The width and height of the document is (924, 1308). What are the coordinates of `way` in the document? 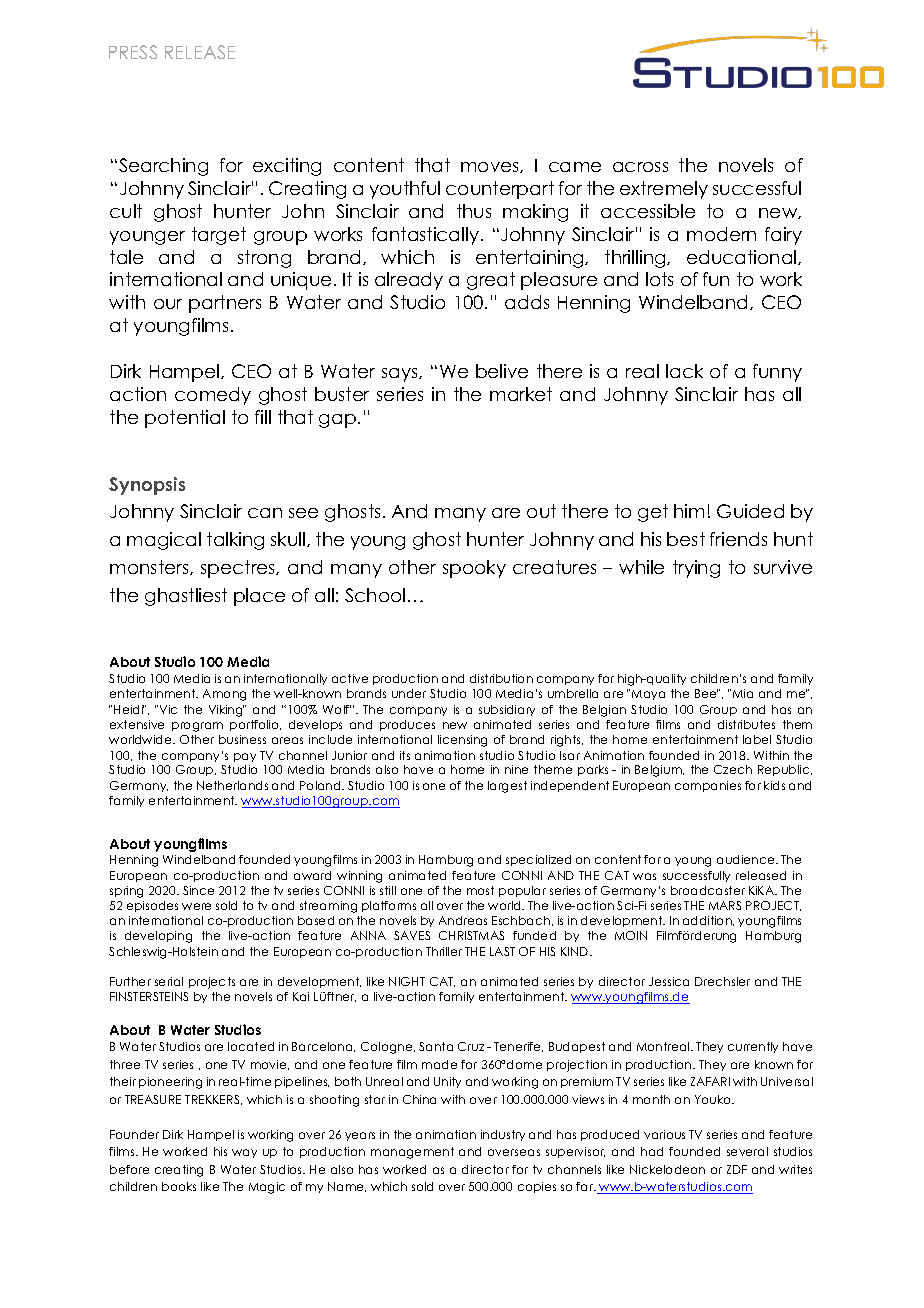 It's located at (244, 1153).
